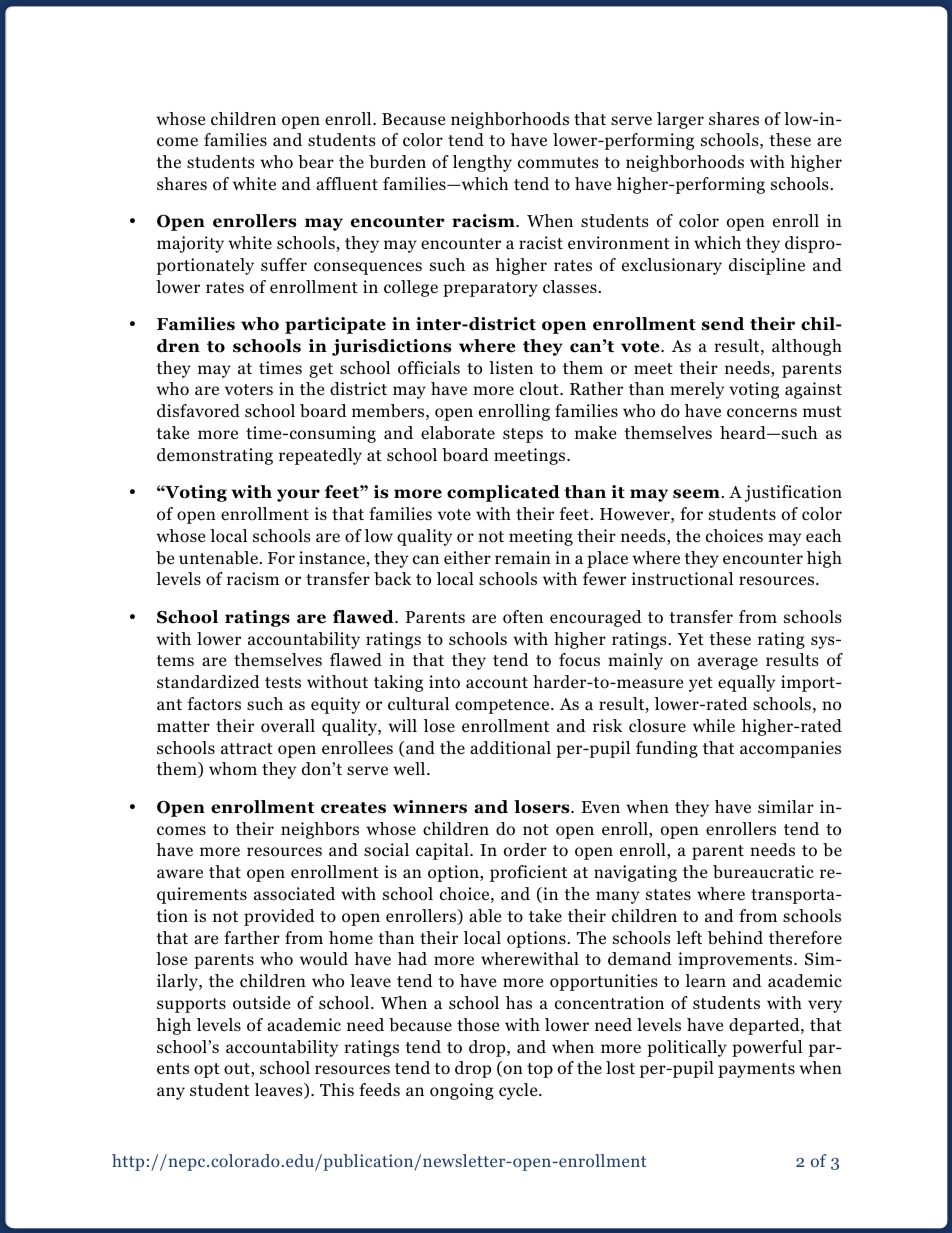 The height and width of the document is (1233, 952). Describe the element at coordinates (540, 1070) in the document. I see `top` at that location.
